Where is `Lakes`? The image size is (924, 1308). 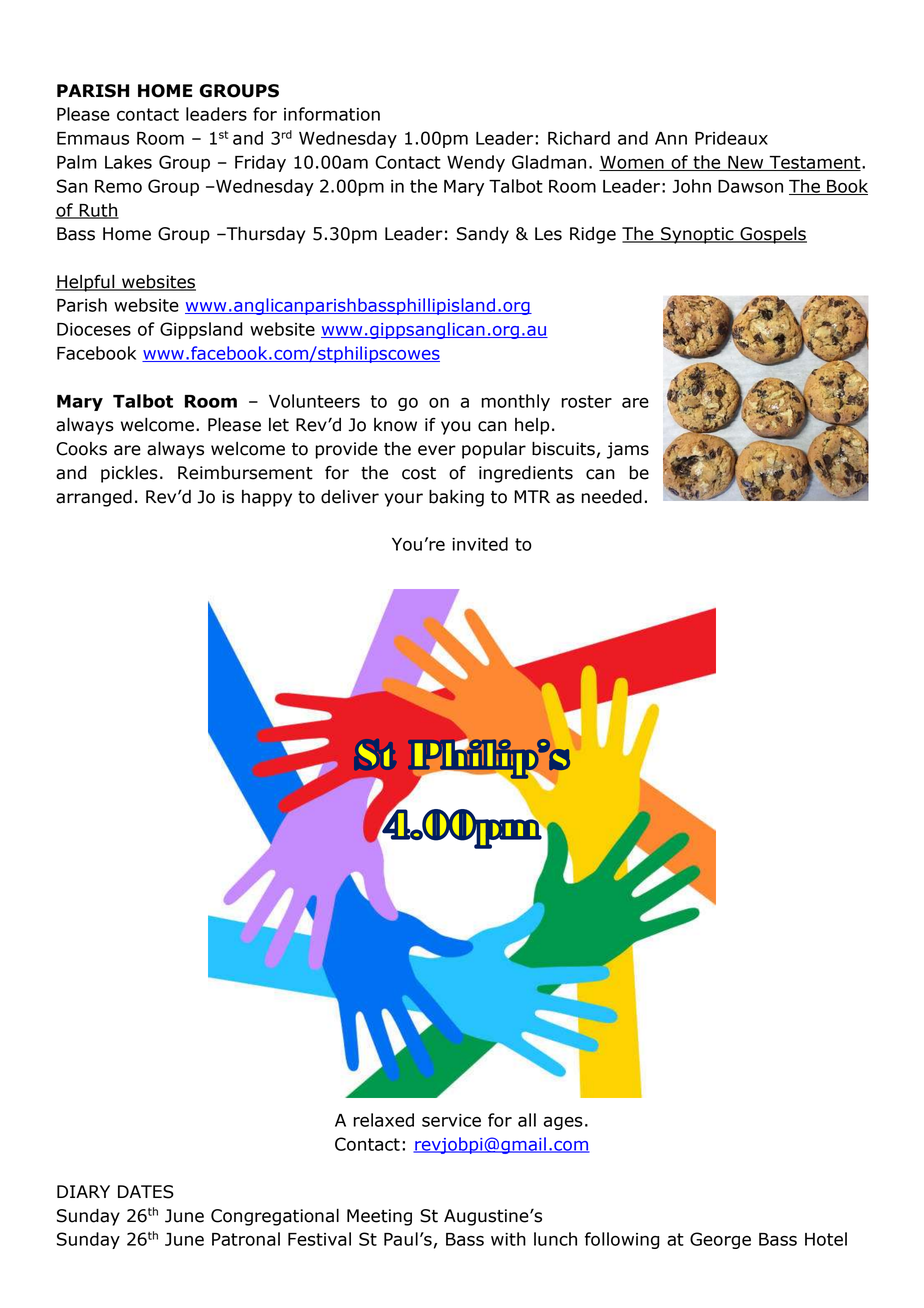 Lakes is located at coordinates (128, 162).
